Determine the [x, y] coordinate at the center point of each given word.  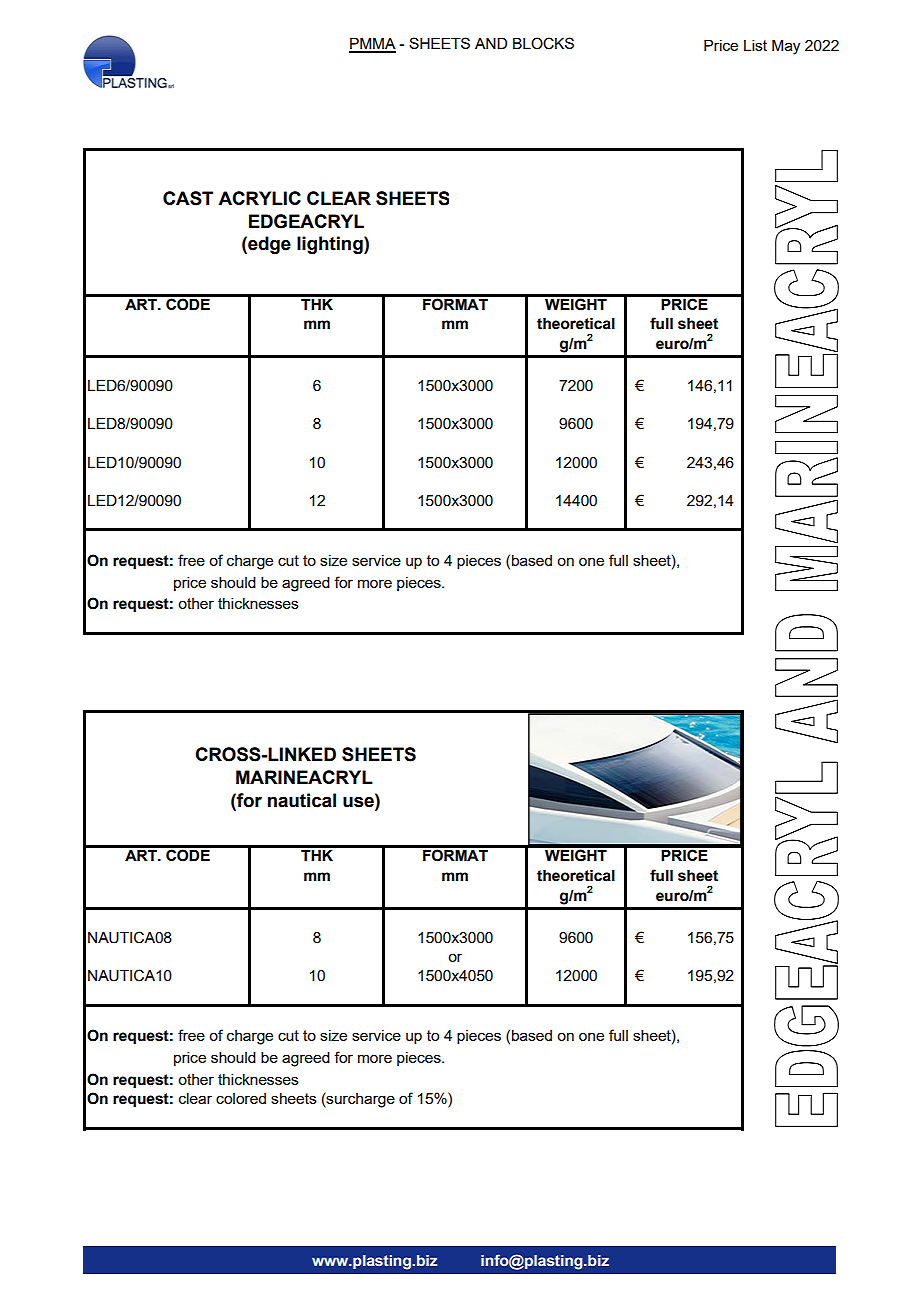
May [786, 47]
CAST [188, 198]
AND [491, 43]
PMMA [372, 45]
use [359, 801]
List [755, 45]
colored [241, 1098]
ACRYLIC [259, 198]
